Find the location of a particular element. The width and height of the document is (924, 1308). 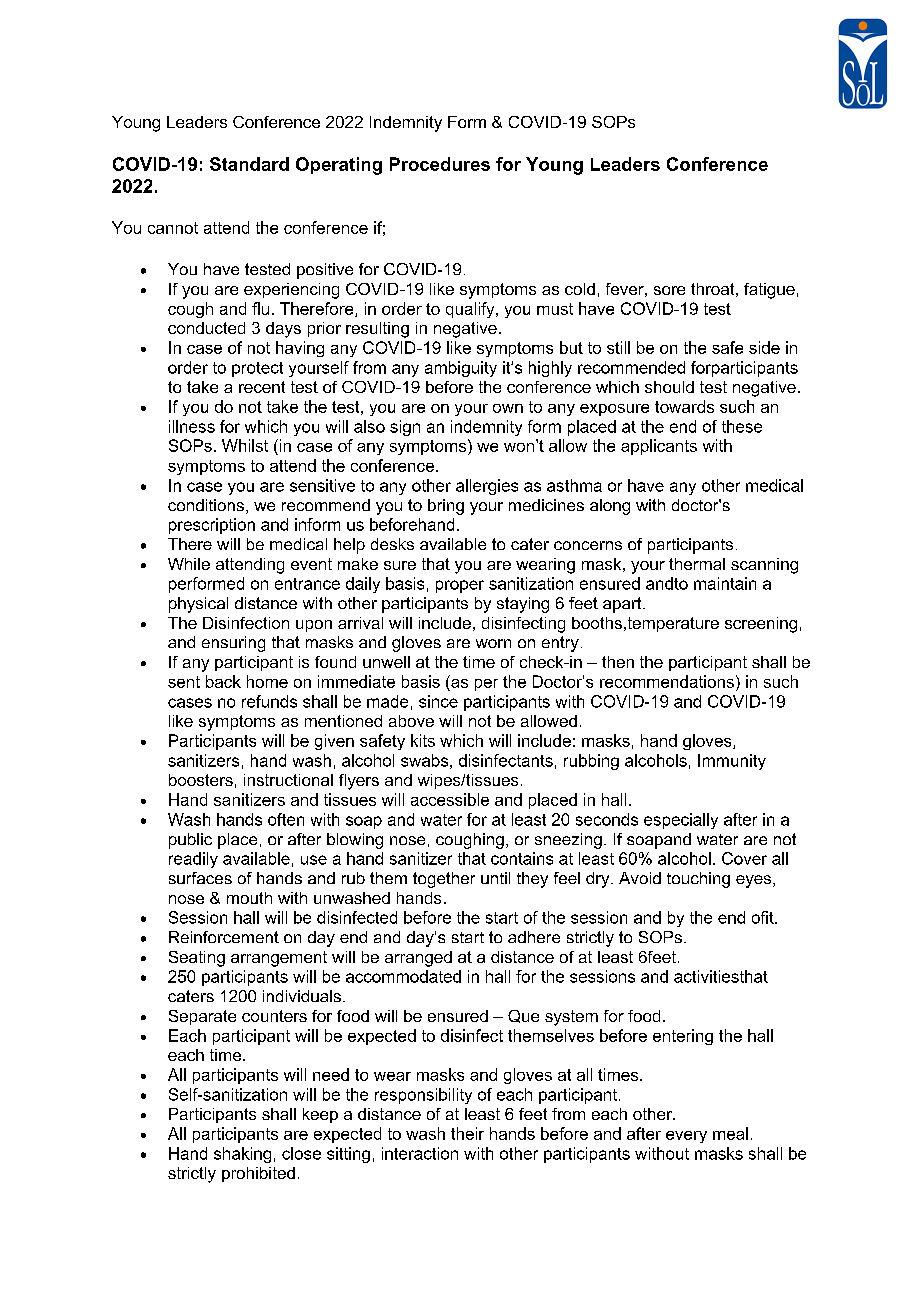

mouth is located at coordinates (249, 898).
